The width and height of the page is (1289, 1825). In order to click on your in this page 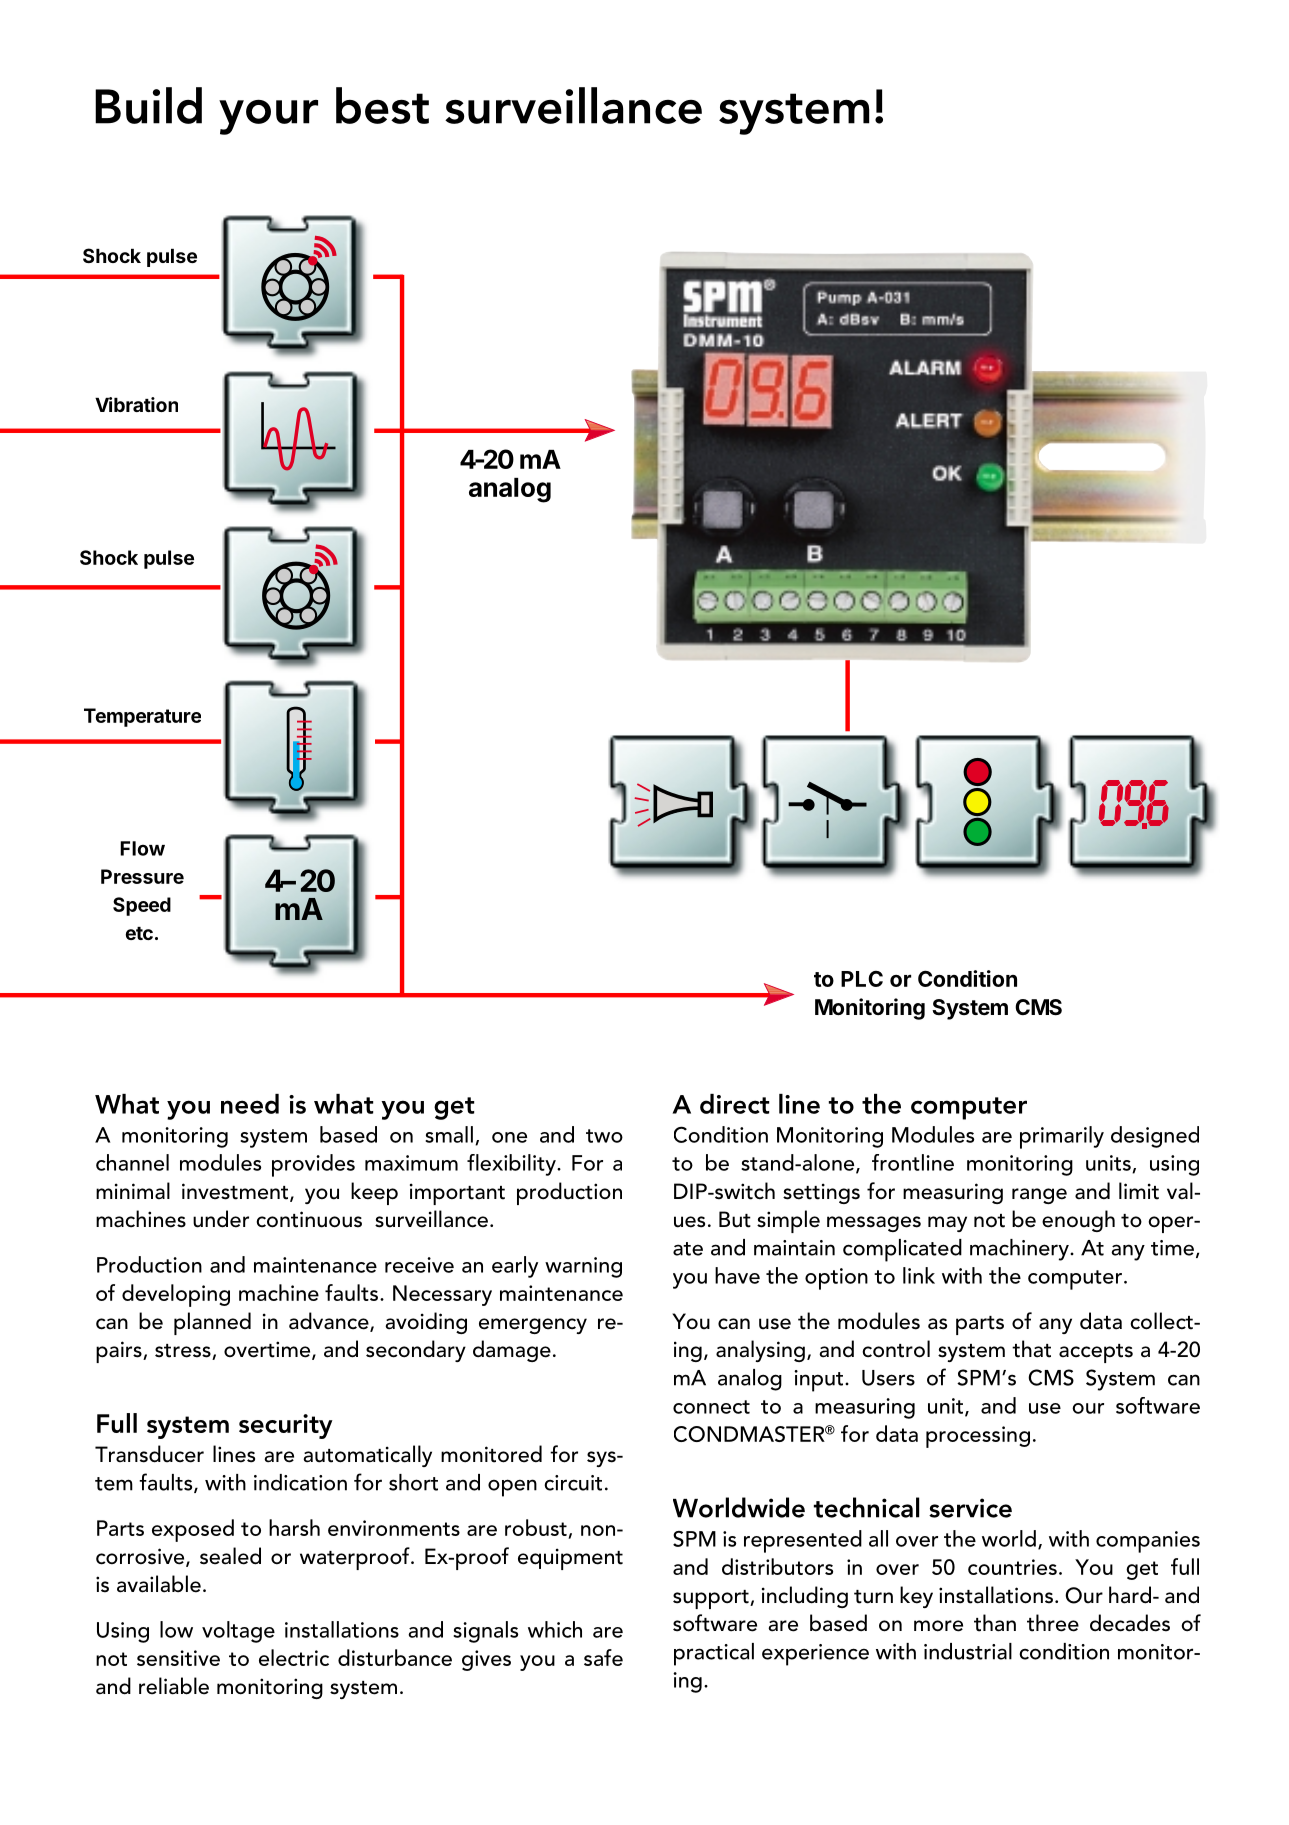, I will do `click(268, 117)`.
